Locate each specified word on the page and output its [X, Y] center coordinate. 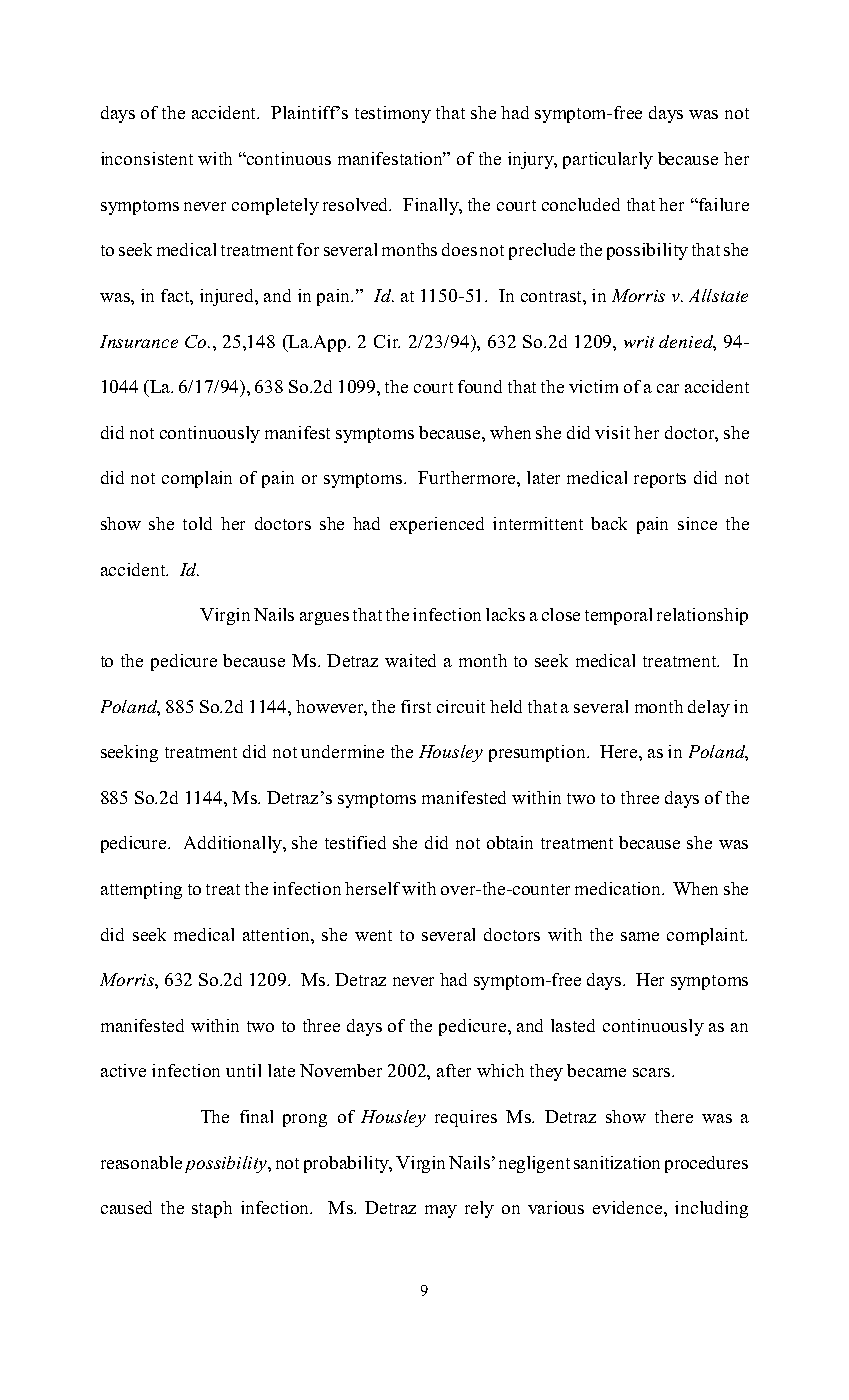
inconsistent [147, 158]
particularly [608, 160]
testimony [393, 114]
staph [212, 1209]
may [441, 1211]
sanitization [617, 1162]
